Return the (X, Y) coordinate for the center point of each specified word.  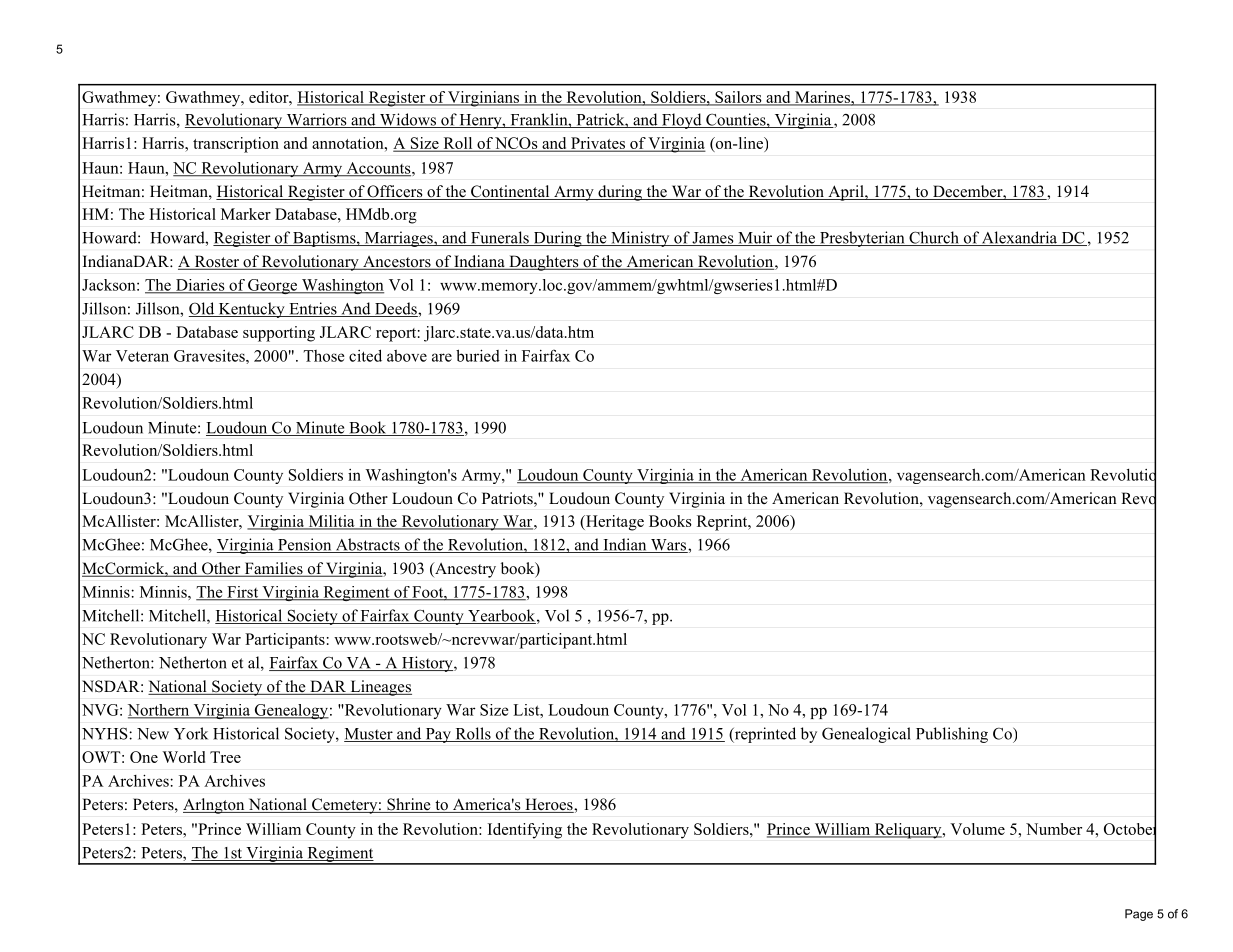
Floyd (682, 121)
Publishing (952, 735)
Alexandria (1020, 238)
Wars (668, 546)
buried (478, 355)
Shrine (409, 805)
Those (324, 356)
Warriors (316, 120)
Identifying (525, 831)
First (243, 593)
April (846, 193)
